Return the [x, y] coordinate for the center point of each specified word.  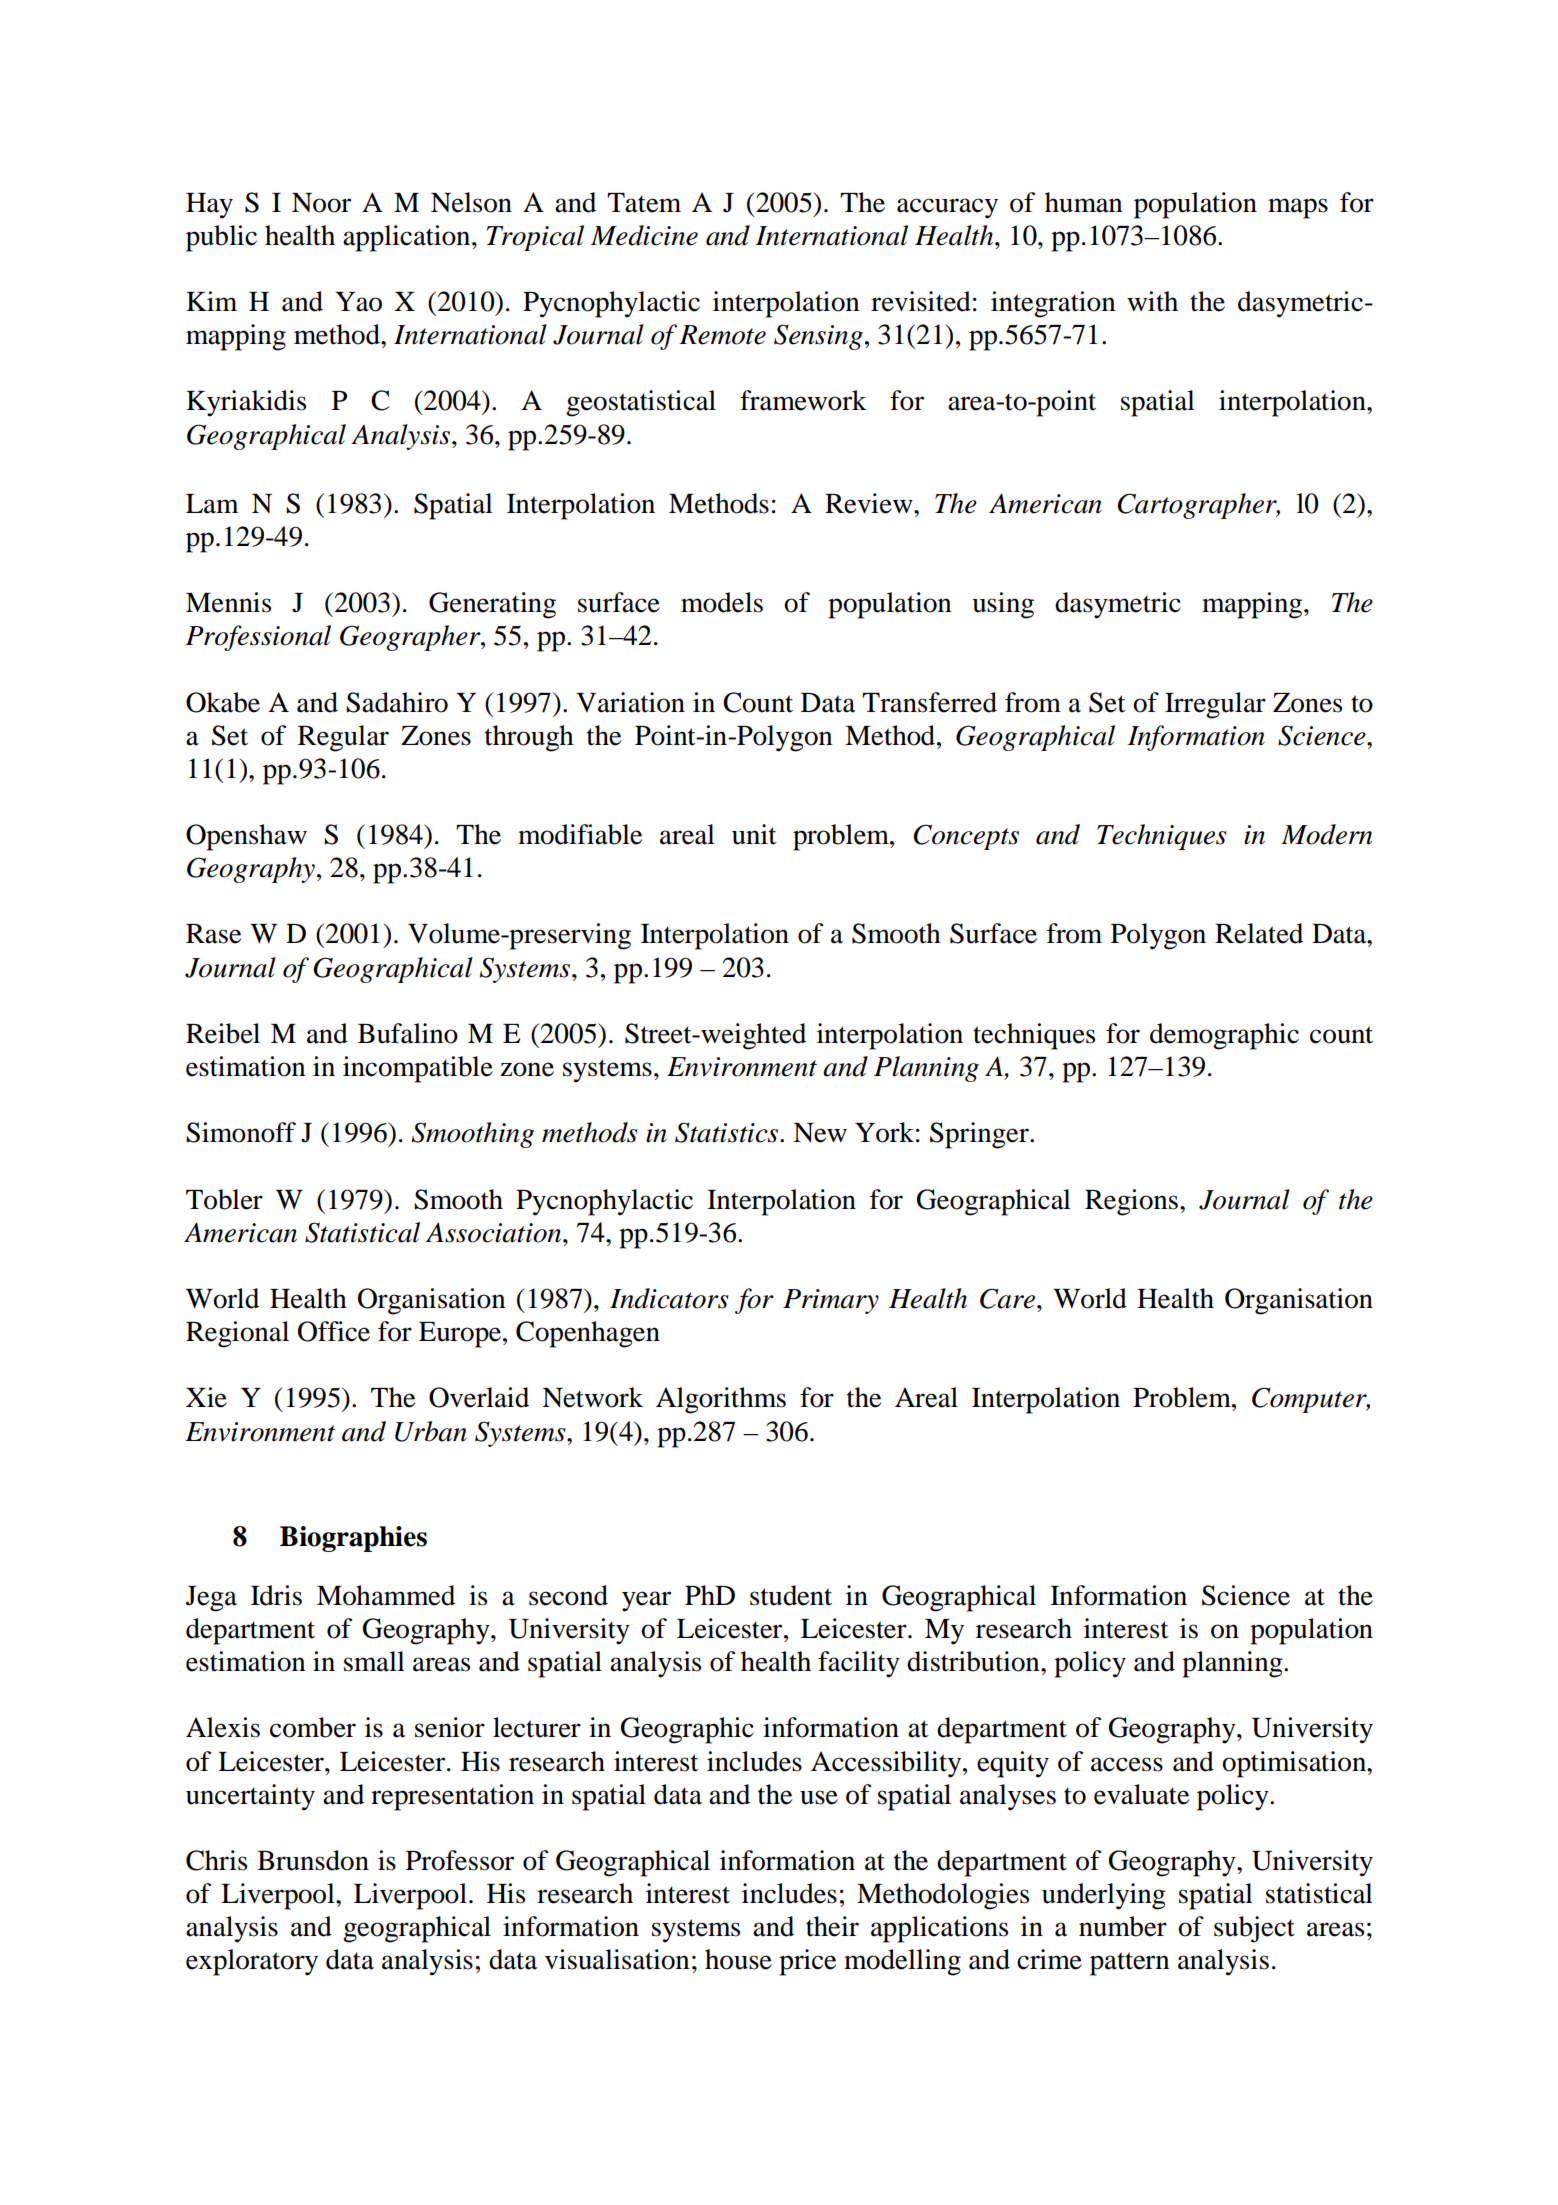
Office [334, 1331]
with [1152, 301]
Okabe [223, 702]
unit [754, 834]
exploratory [252, 1962]
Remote [722, 335]
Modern [1326, 834]
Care [1007, 1298]
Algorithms [721, 1400]
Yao [358, 302]
